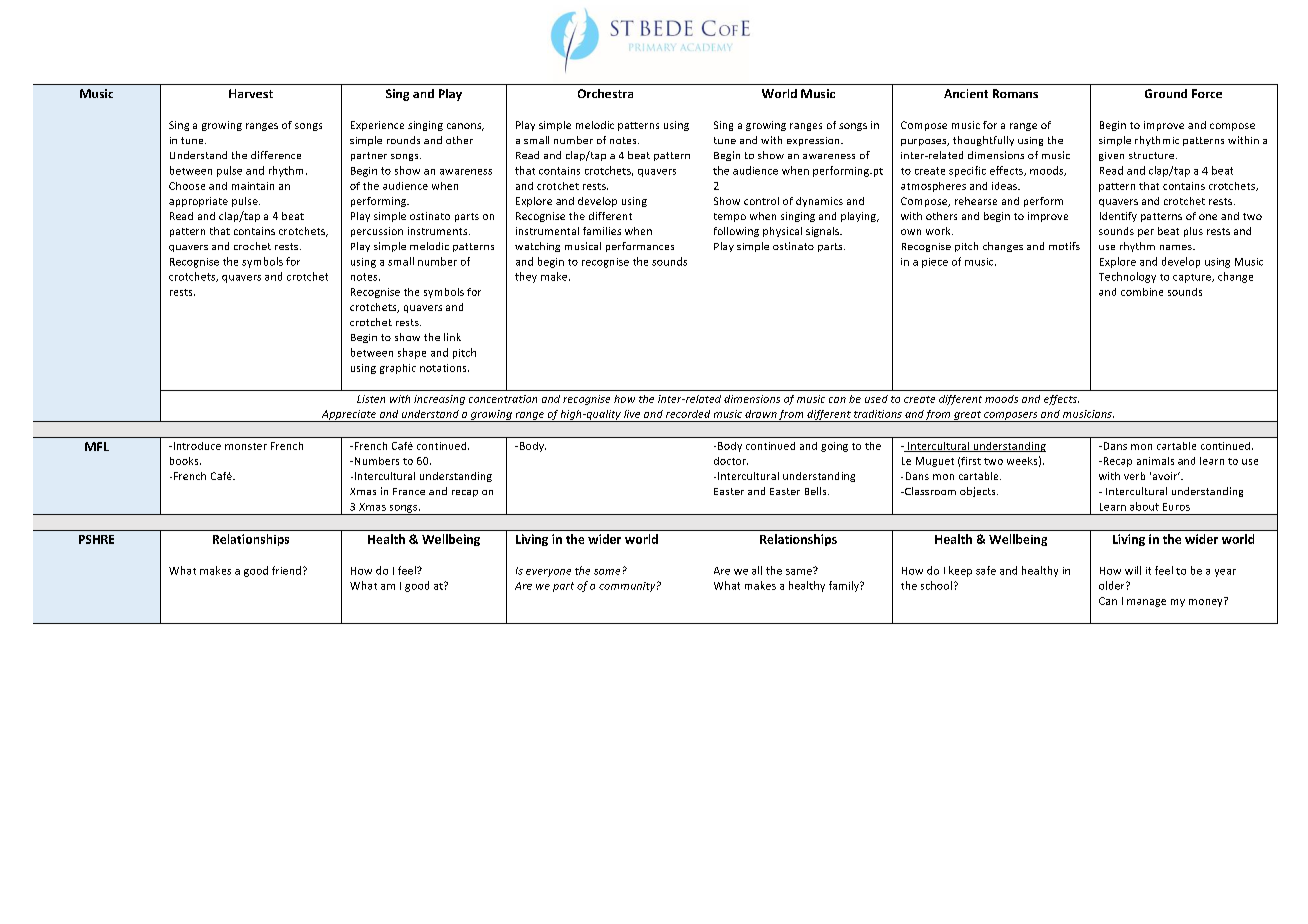 The width and height of the screenshot is (1308, 924). Describe the element at coordinates (814, 141) in the screenshot. I see `expression` at that location.
